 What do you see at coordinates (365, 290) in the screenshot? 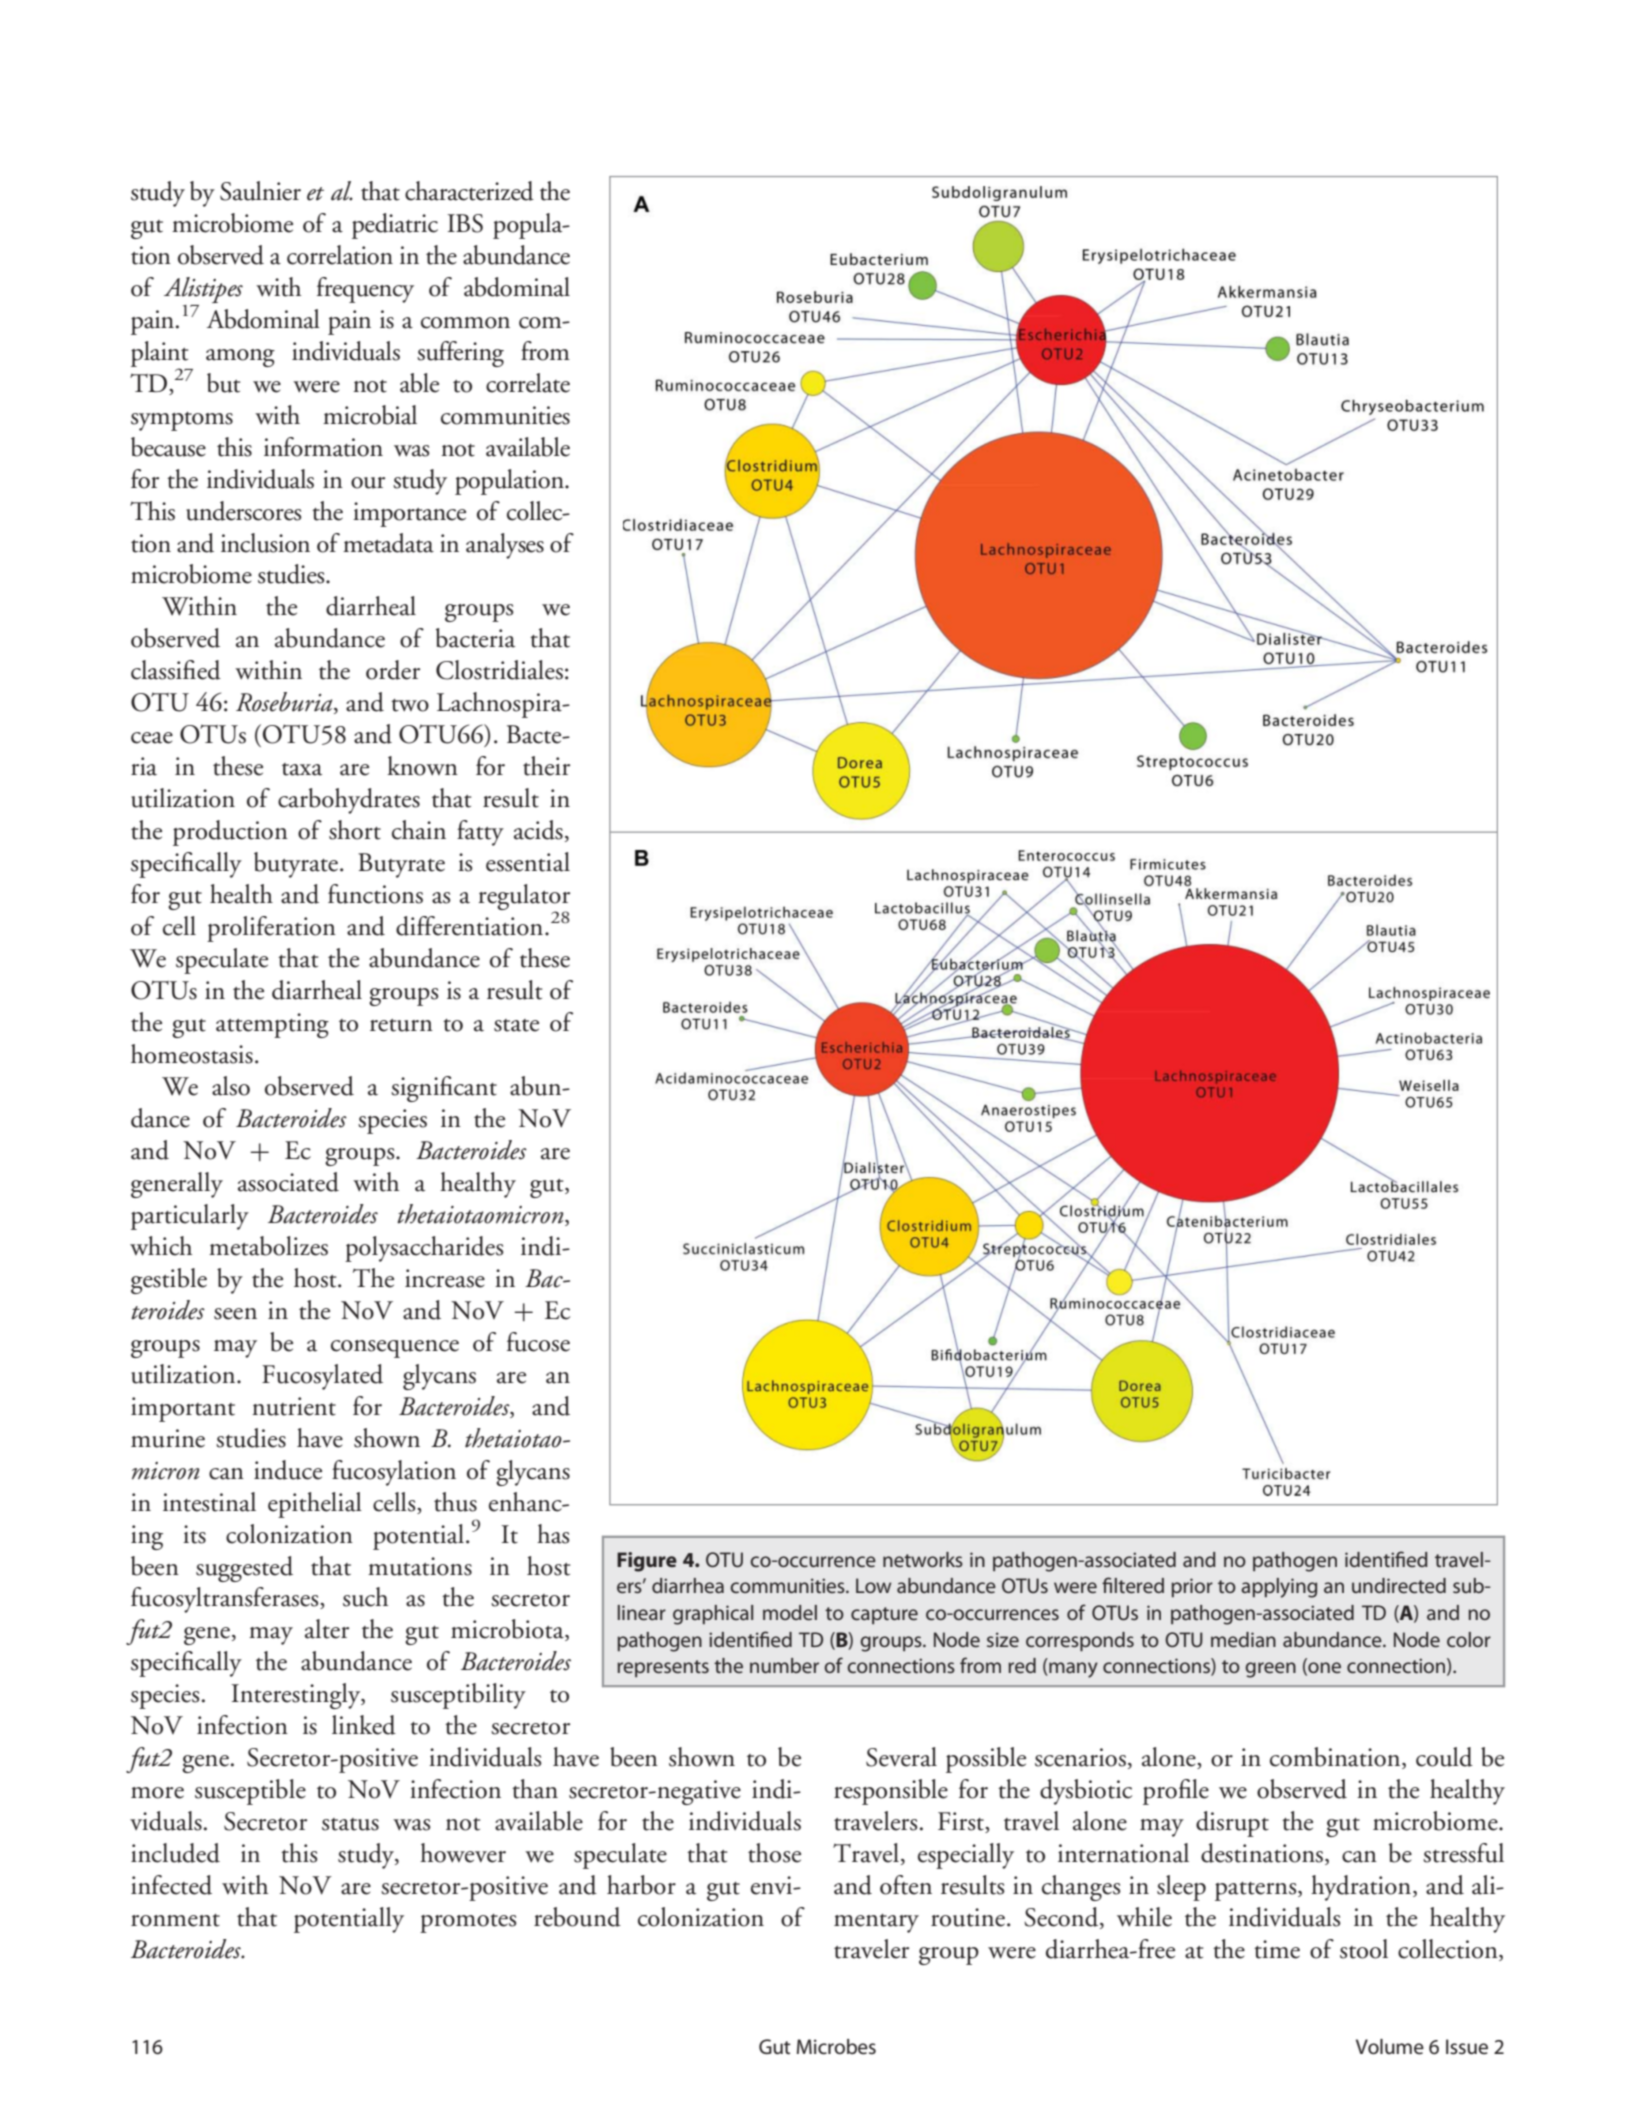
I see `frequency` at bounding box center [365, 290].
